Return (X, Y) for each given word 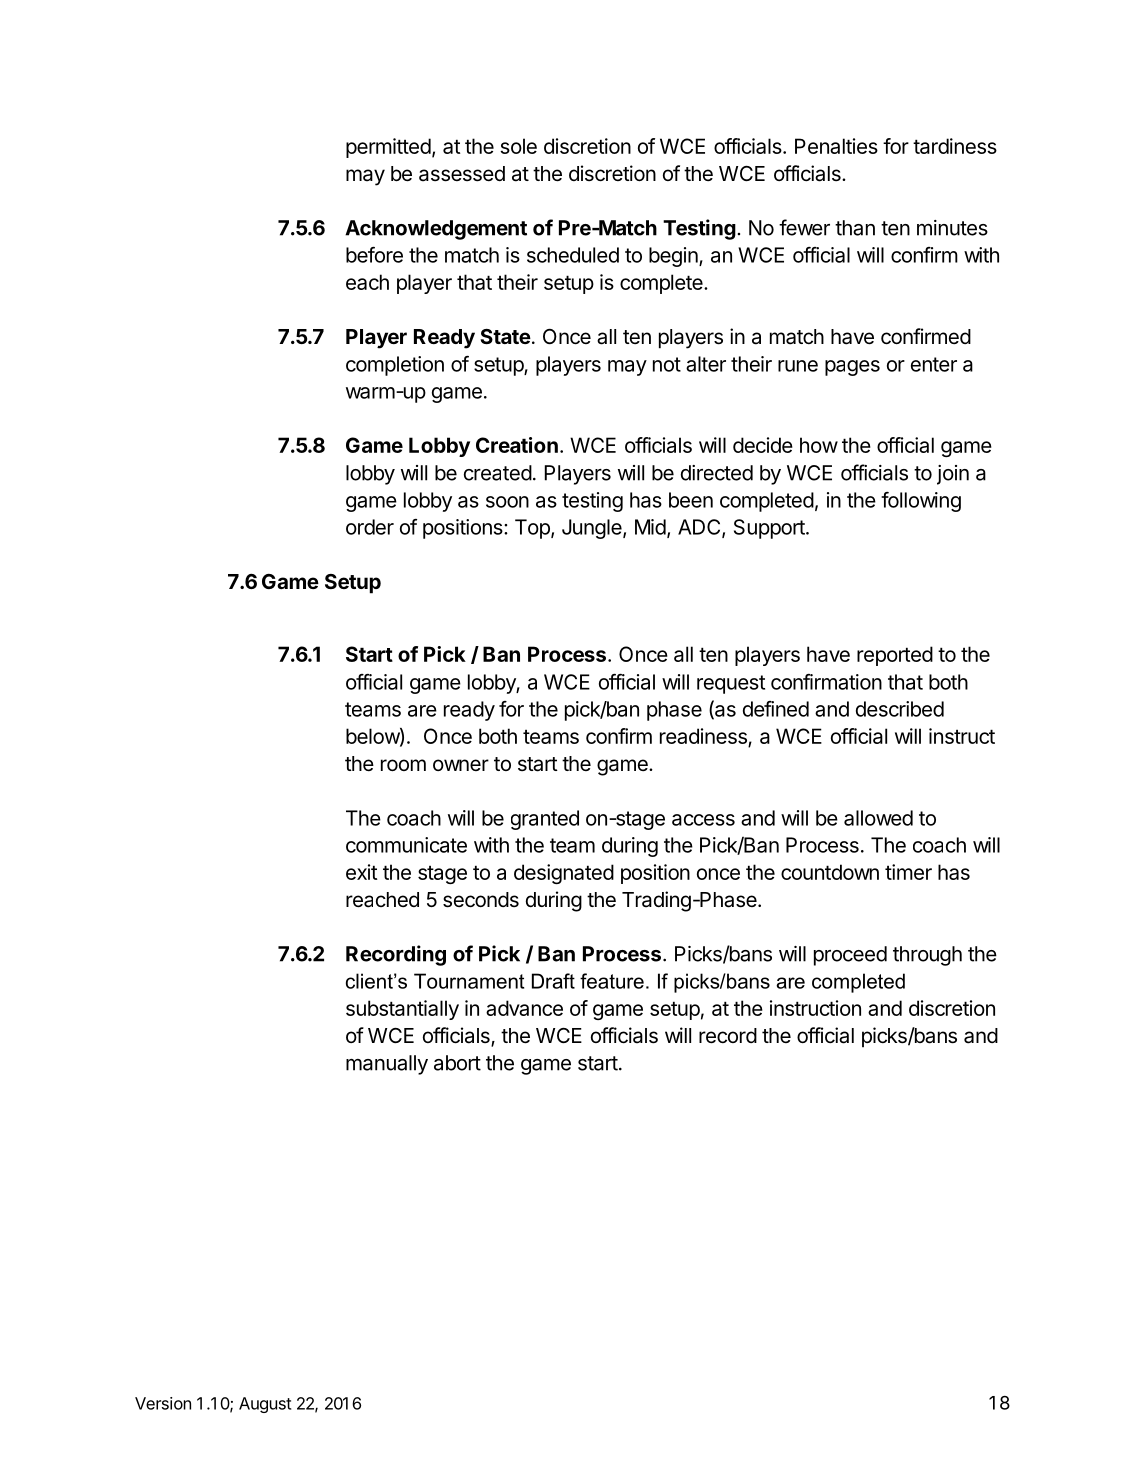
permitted (388, 148)
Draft (553, 981)
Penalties (836, 146)
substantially (402, 1010)
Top (533, 529)
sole (518, 146)
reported (895, 656)
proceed (850, 956)
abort (457, 1063)
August (265, 1405)
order (370, 527)
